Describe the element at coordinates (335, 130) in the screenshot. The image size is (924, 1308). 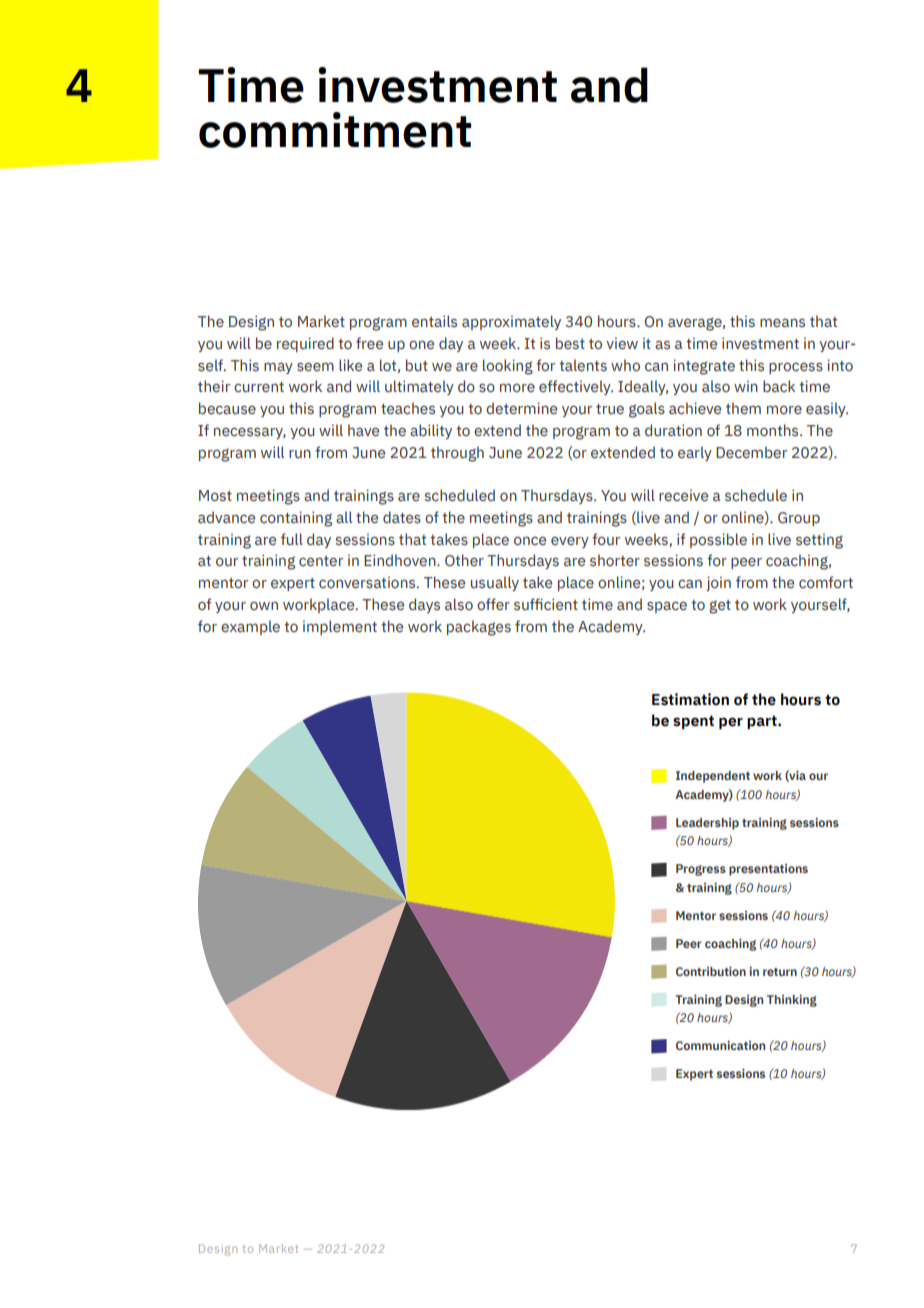
I see `commitment` at that location.
